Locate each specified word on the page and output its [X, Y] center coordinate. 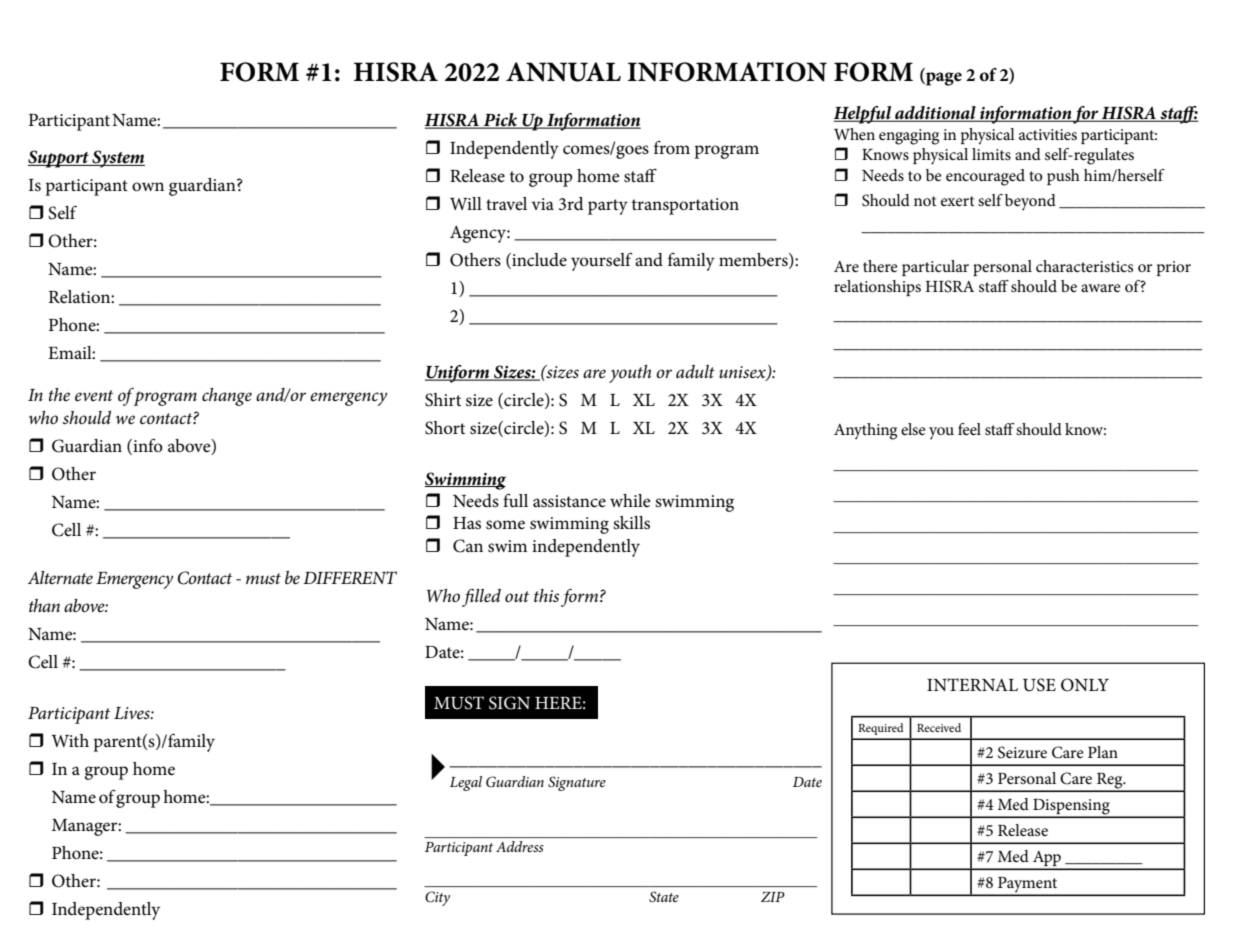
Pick [500, 121]
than [44, 605]
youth [630, 374]
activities [1048, 134]
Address [520, 846]
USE [1039, 685]
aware [1101, 288]
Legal [466, 783]
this [546, 595]
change [227, 397]
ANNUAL [563, 72]
